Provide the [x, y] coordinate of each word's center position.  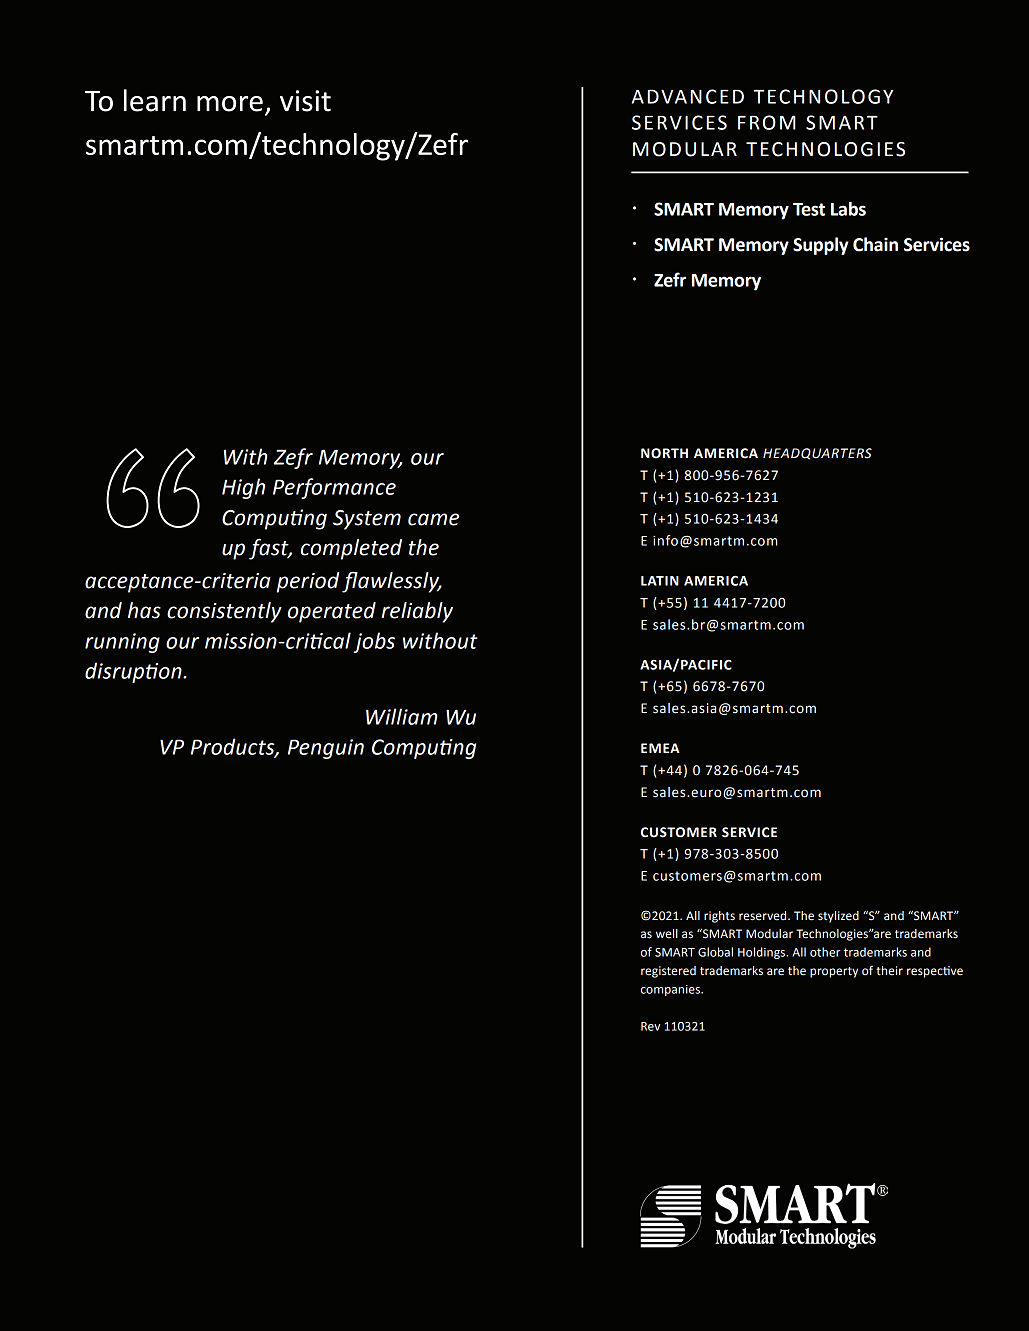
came [433, 519]
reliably [417, 612]
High [243, 488]
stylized [838, 917]
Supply [821, 246]
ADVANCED [688, 96]
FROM [767, 122]
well [667, 934]
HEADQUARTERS [817, 454]
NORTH [664, 453]
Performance [334, 488]
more [230, 104]
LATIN [660, 581]
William [401, 716]
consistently [224, 612]
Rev [650, 1026]
